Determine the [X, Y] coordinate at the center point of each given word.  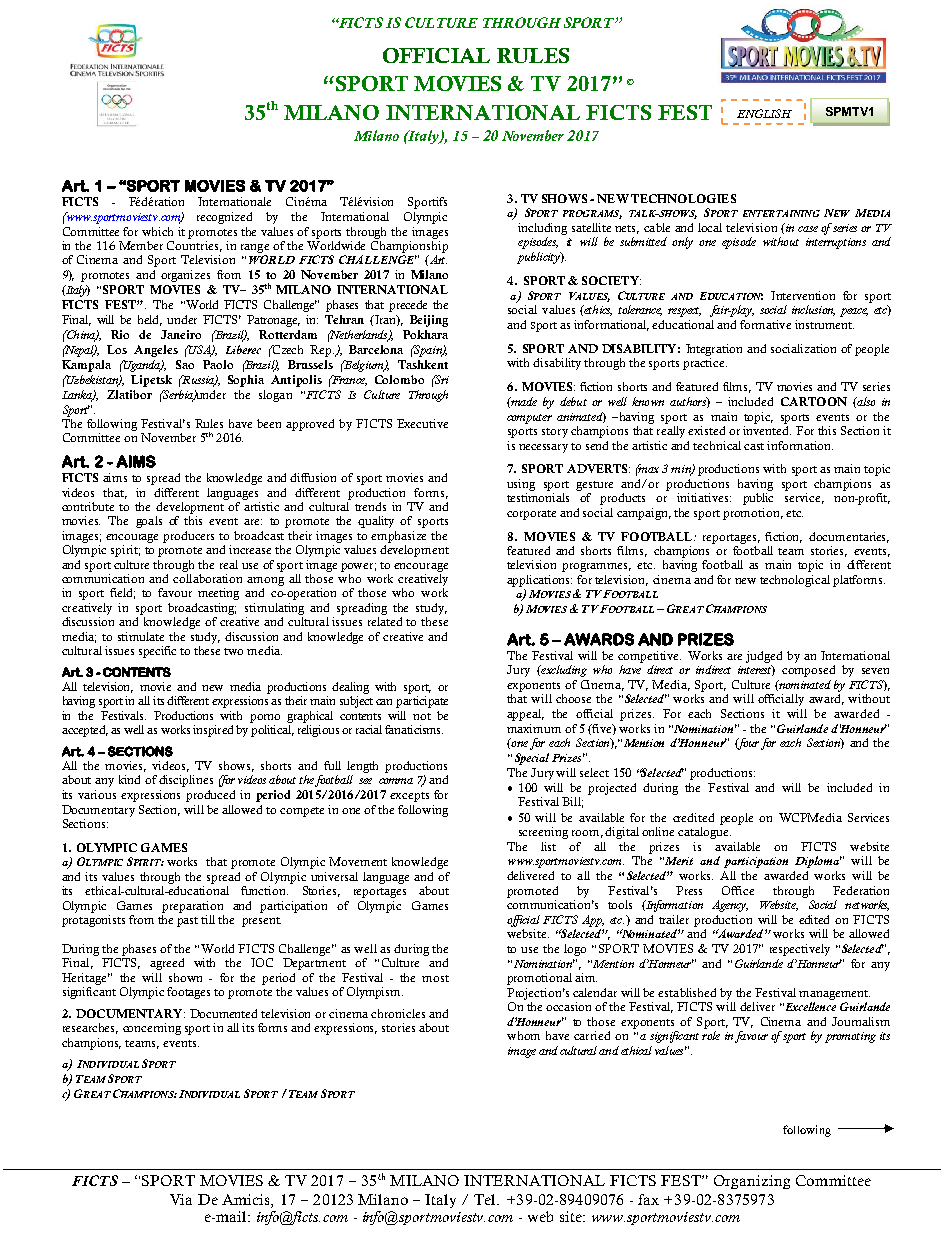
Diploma [818, 862]
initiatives [704, 497]
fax [648, 1199]
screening [543, 833]
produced [210, 796]
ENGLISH [764, 113]
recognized [224, 218]
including [542, 229]
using [521, 485]
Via [181, 1199]
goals [149, 522]
